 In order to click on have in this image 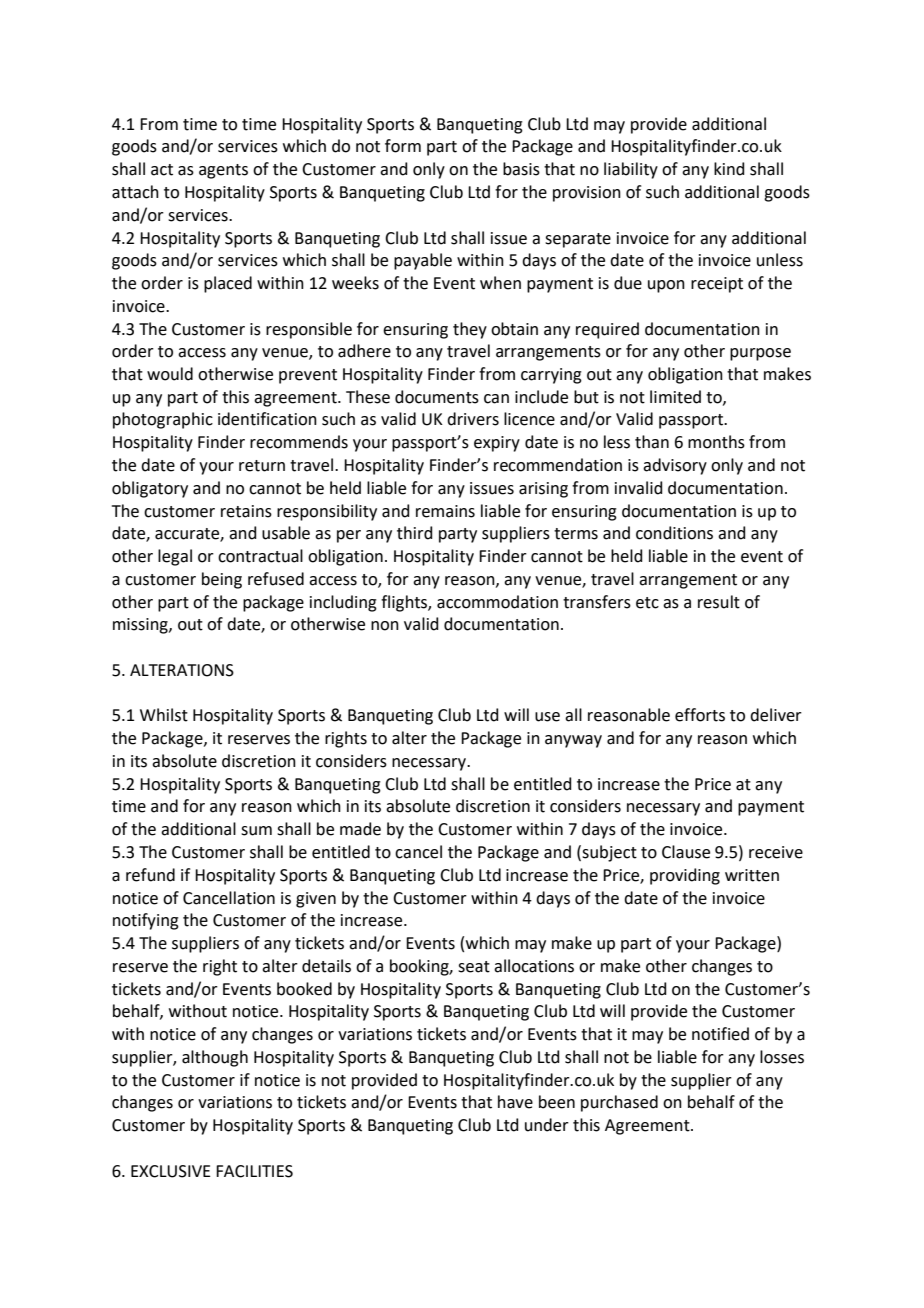, I will do `click(515, 1102)`.
